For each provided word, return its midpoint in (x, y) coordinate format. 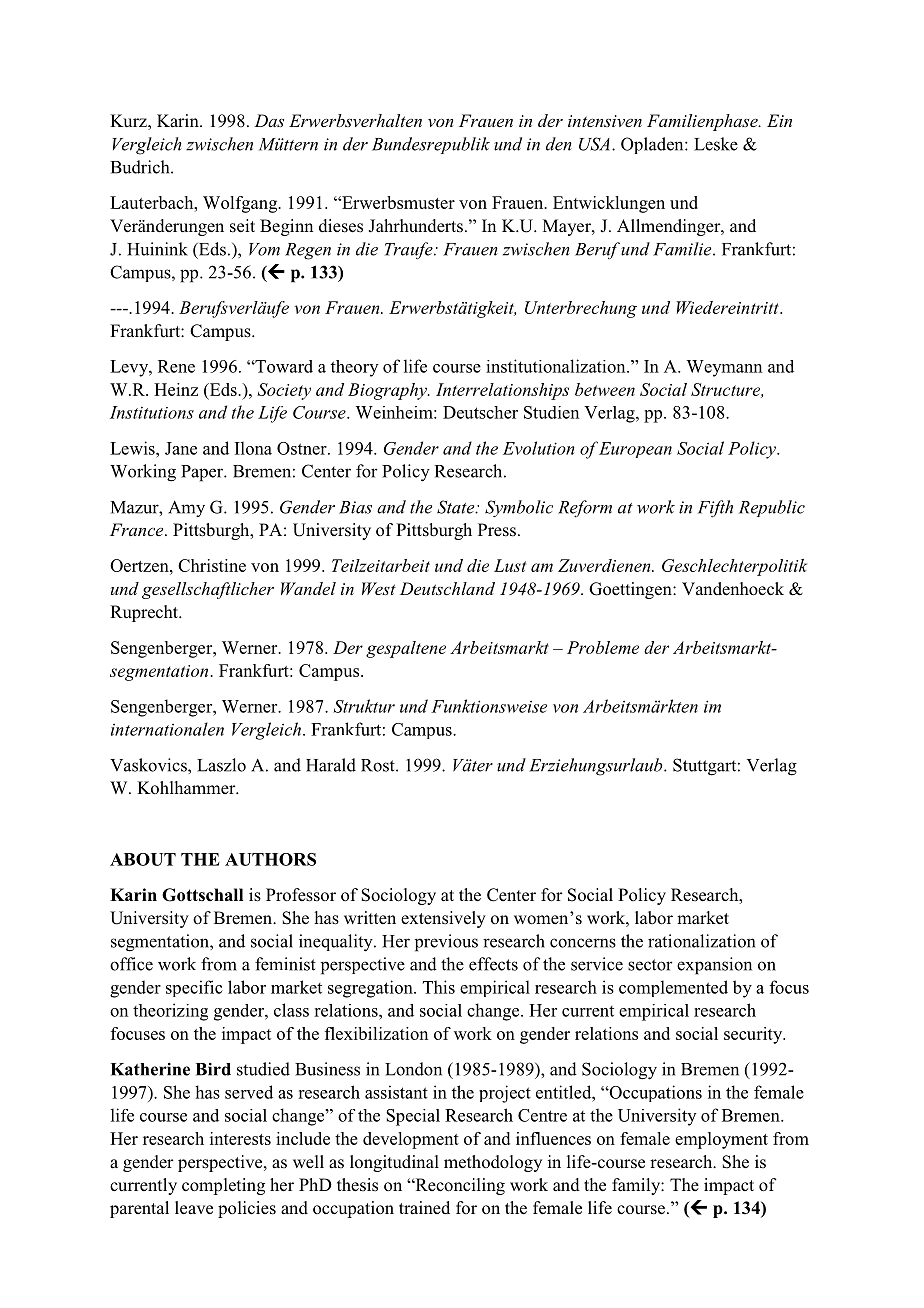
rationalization (701, 941)
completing (223, 1186)
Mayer (568, 227)
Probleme (603, 647)
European (635, 450)
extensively (443, 919)
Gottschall (202, 895)
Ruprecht (145, 613)
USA (594, 144)
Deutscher (480, 412)
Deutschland (447, 588)
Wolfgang (241, 204)
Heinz (176, 389)
